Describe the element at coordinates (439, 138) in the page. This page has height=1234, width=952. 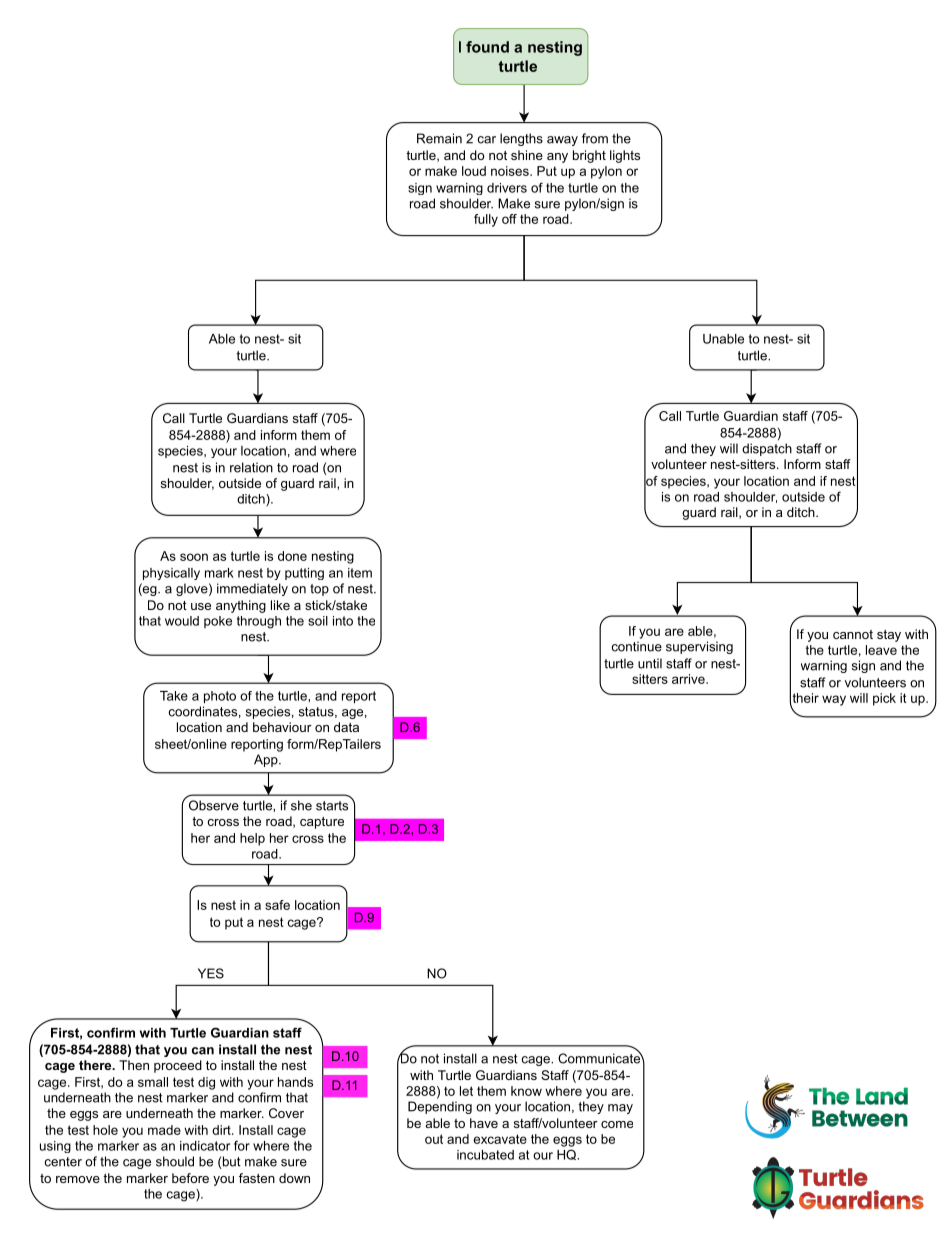
I see `Remain` at that location.
